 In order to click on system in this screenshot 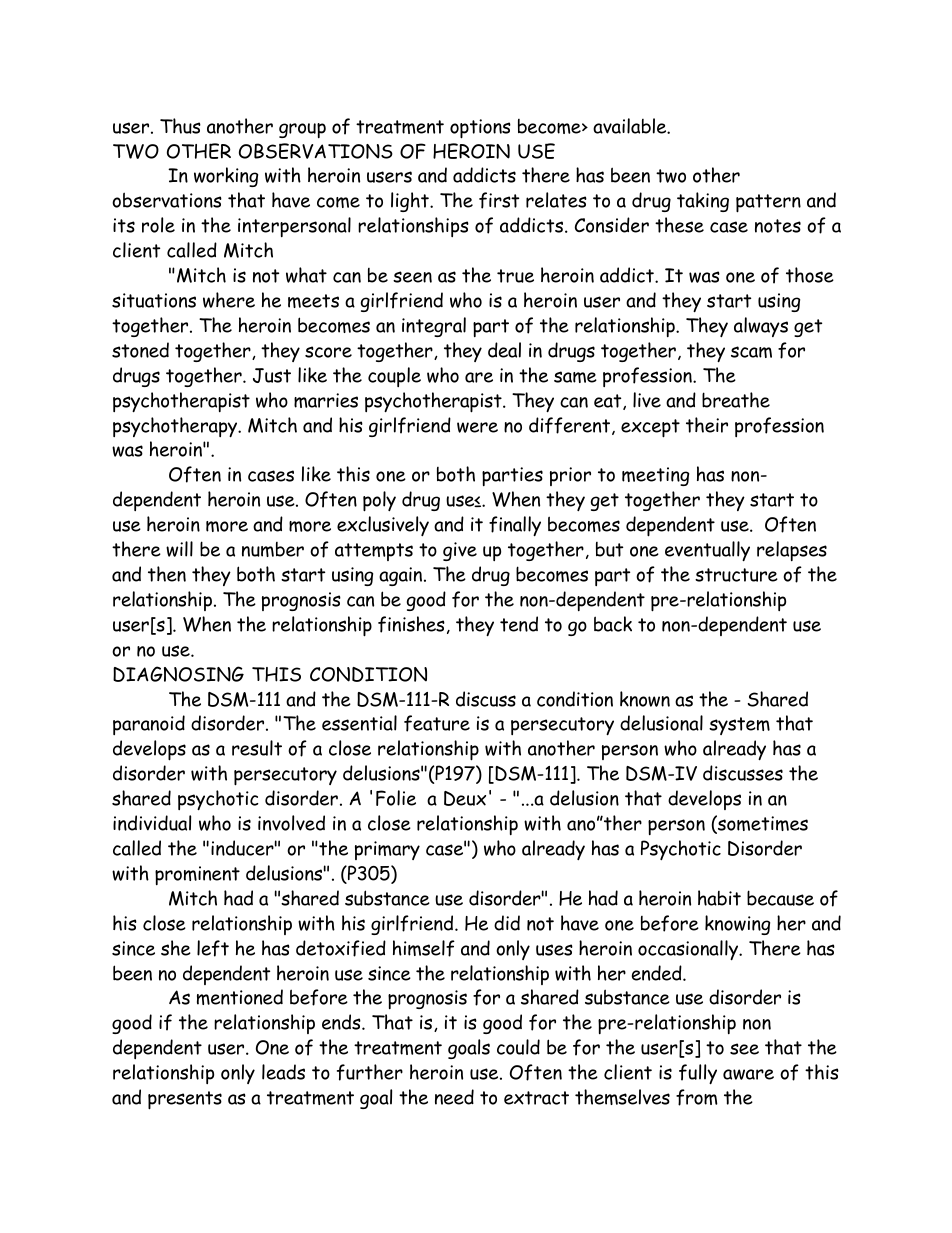, I will do `click(739, 726)`.
